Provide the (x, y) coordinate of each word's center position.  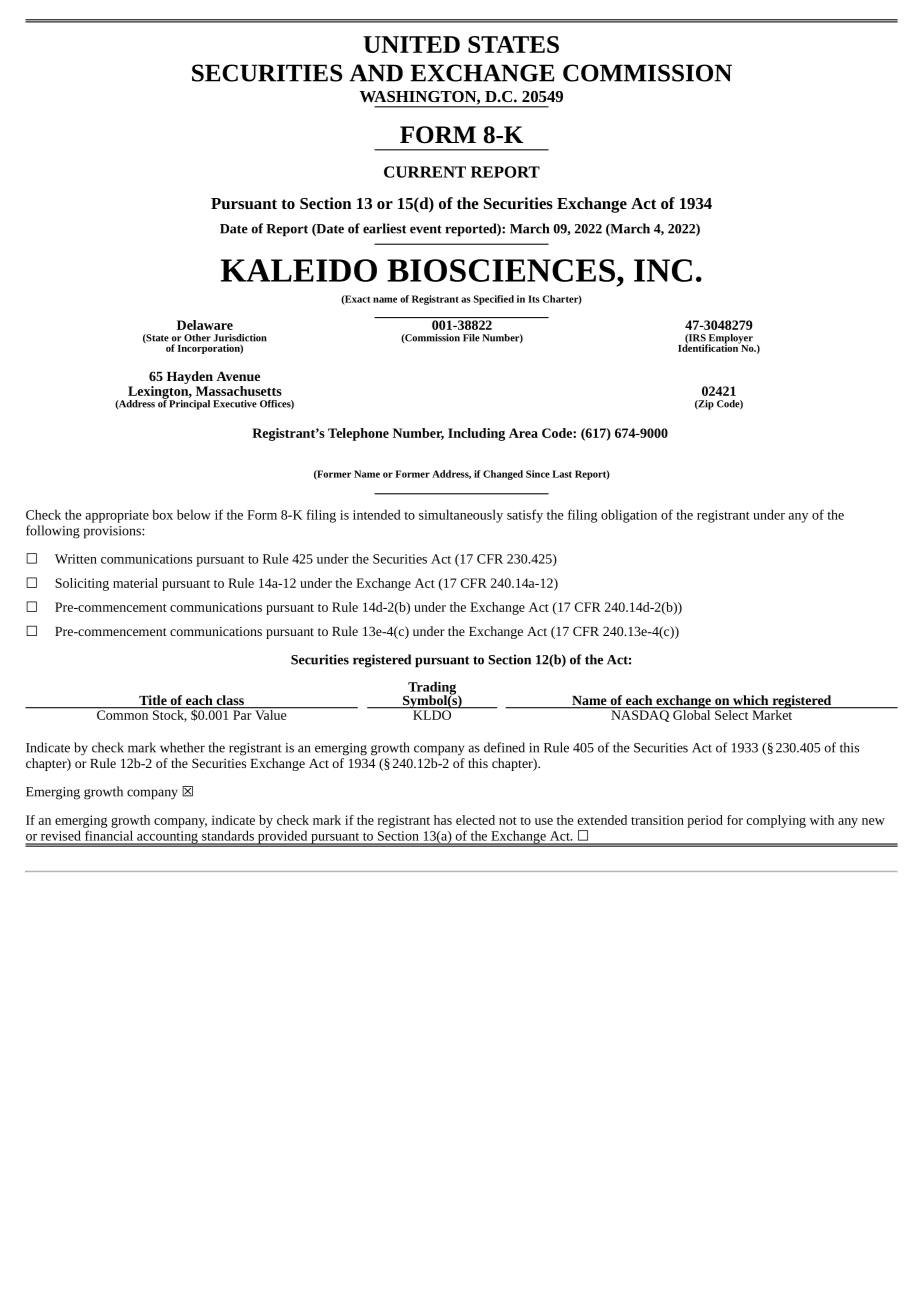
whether (182, 747)
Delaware (205, 325)
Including (476, 434)
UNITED (411, 44)
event (426, 229)
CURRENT (425, 172)
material (135, 583)
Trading (431, 689)
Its (534, 299)
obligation (629, 516)
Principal (188, 403)
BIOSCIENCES (501, 270)
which (751, 701)
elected (475, 820)
